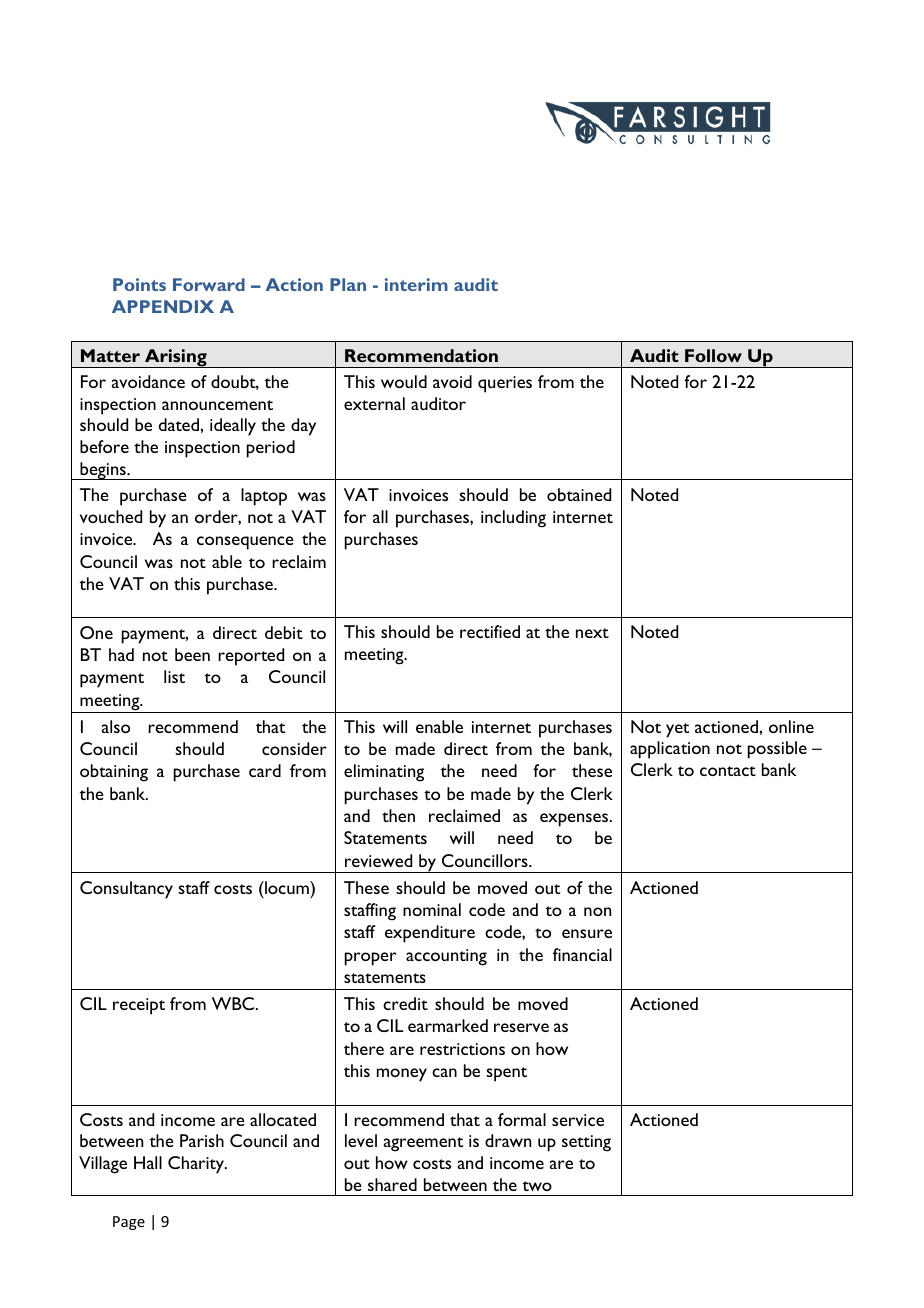 This document has width=924, height=1308. I want to click on eliminating, so click(384, 773).
